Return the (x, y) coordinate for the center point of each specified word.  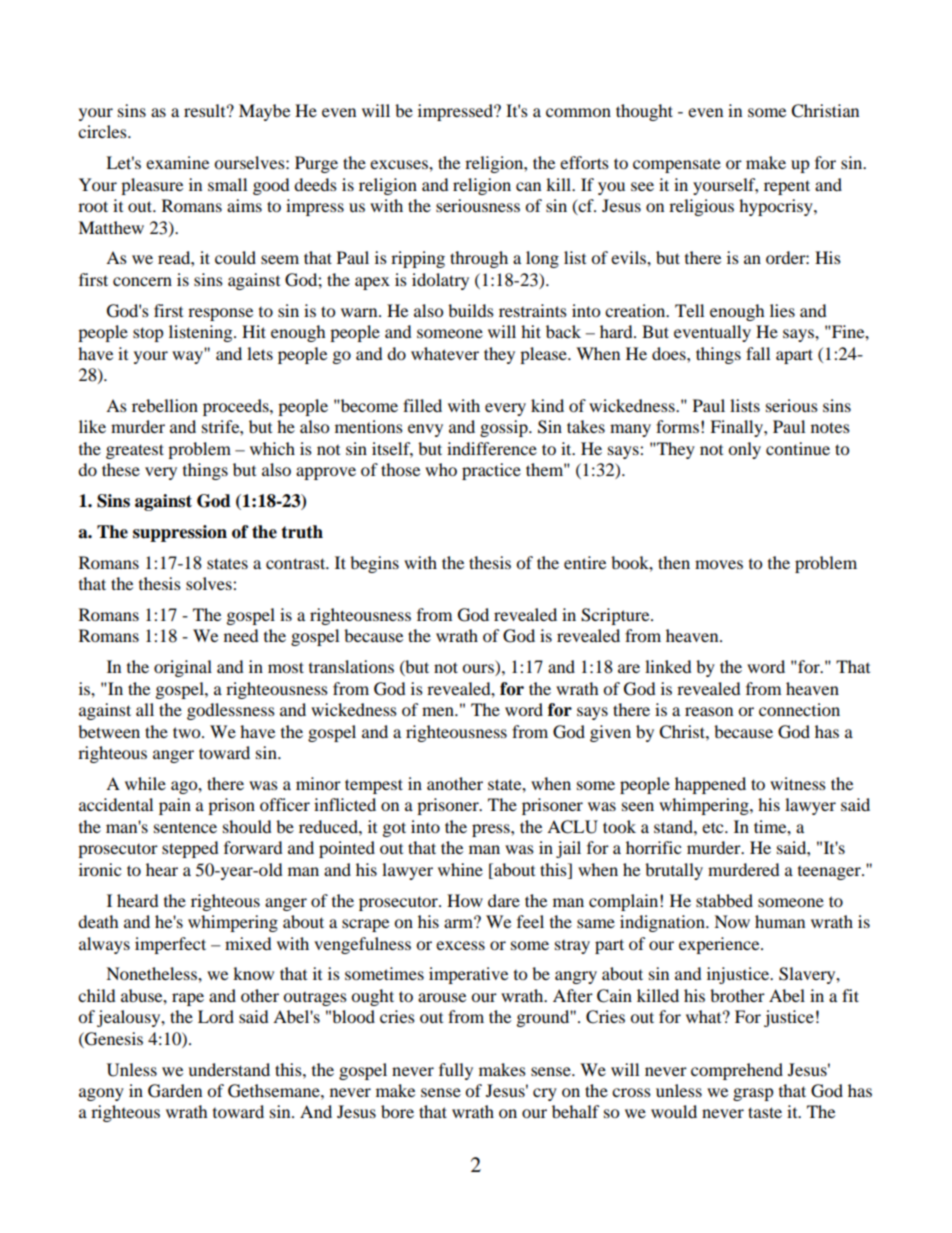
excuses (400, 164)
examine (177, 162)
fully (456, 1071)
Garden (175, 1091)
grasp (753, 1094)
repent (787, 187)
